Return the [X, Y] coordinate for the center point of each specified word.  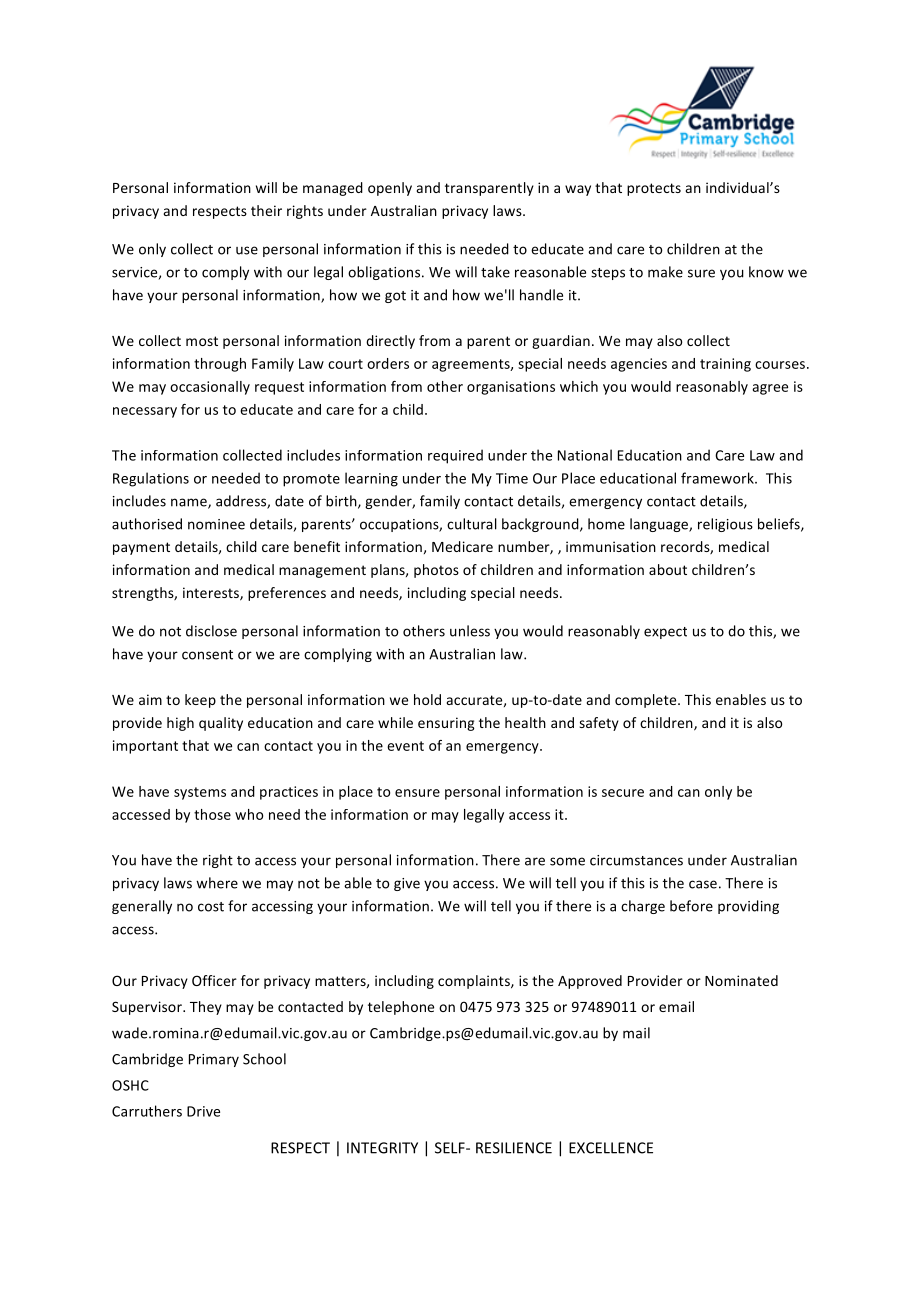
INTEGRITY [382, 1148]
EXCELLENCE [611, 1148]
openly [390, 189]
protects [654, 189]
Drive [203, 1111]
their [266, 210]
